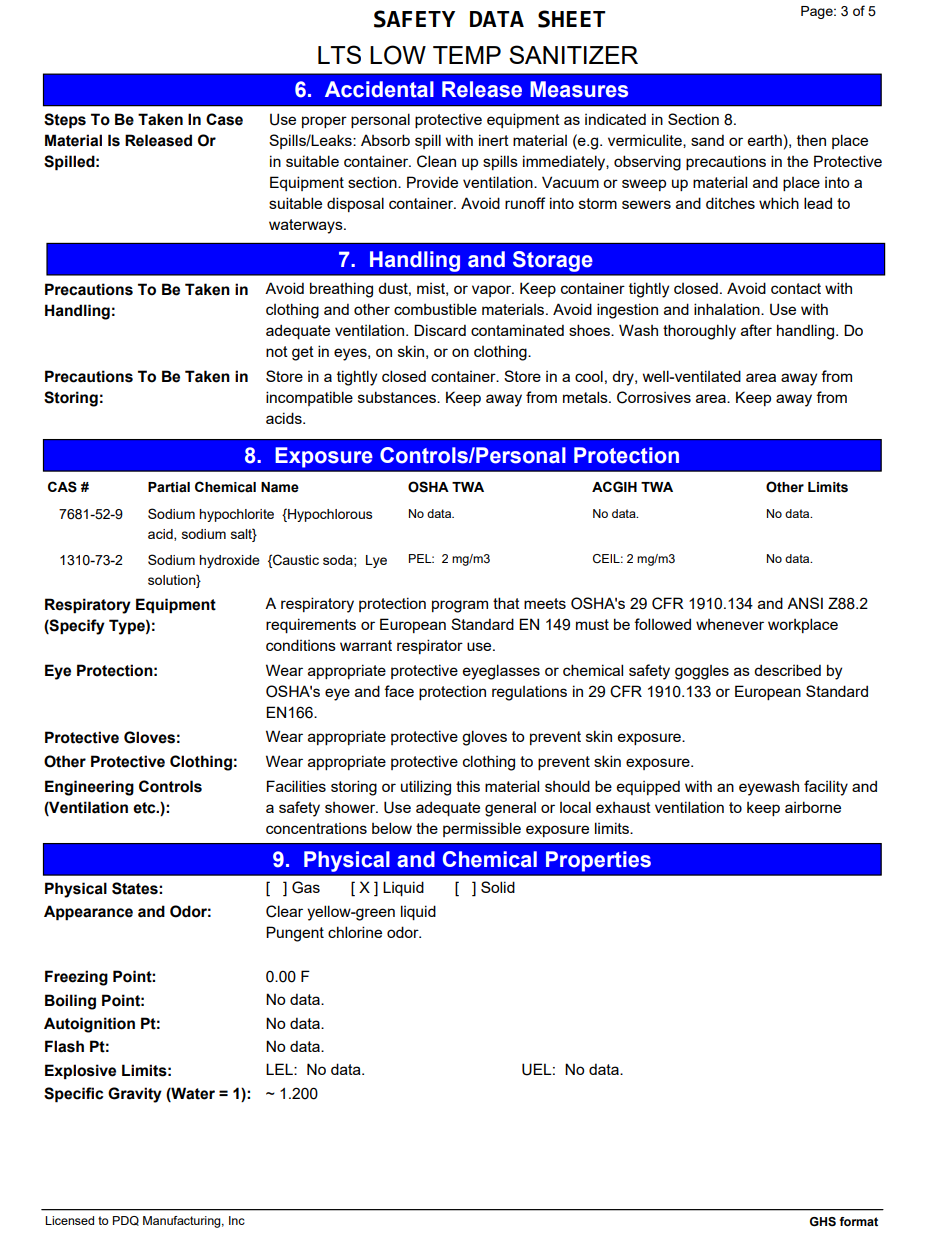  Describe the element at coordinates (765, 140) in the screenshot. I see `earth` at that location.
